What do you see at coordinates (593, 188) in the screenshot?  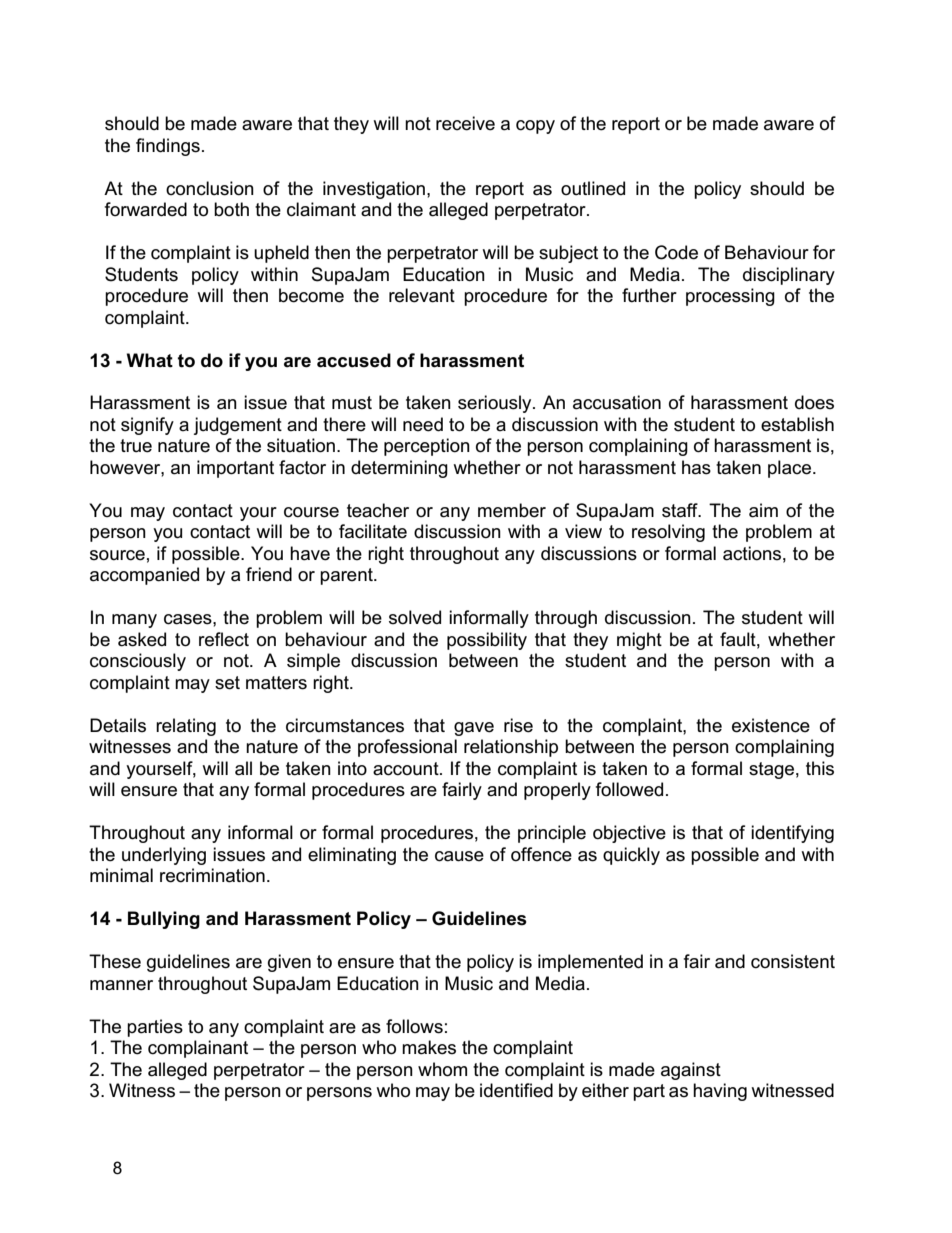 I see `outlined` at bounding box center [593, 188].
